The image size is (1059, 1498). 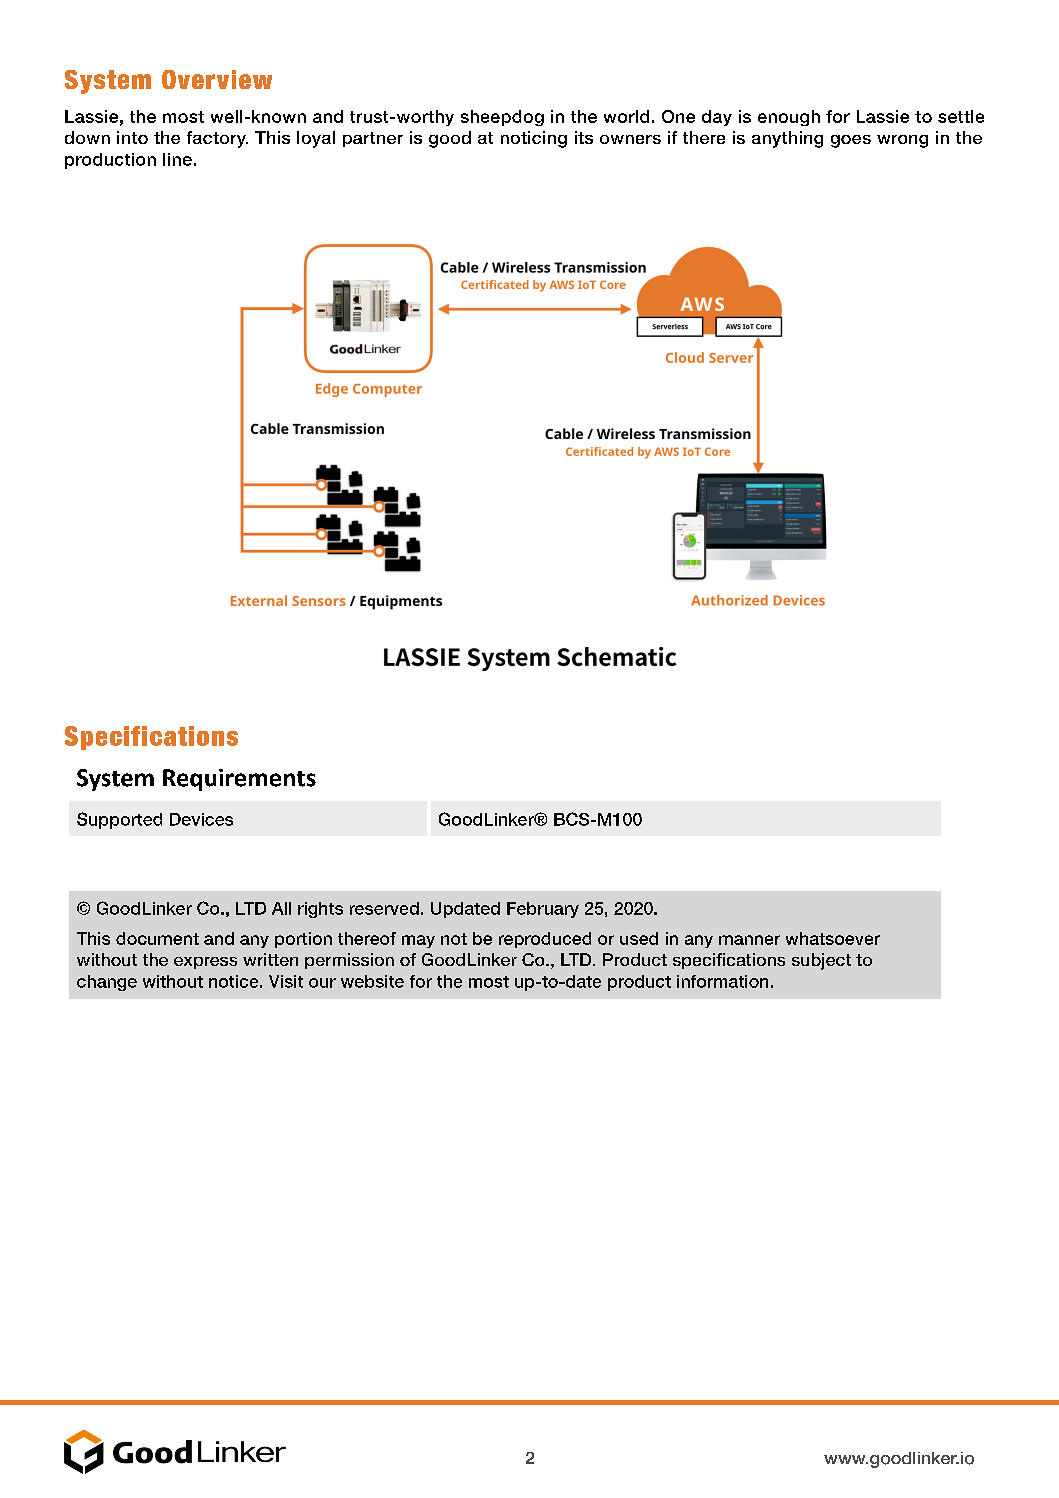 I want to click on wrong, so click(x=902, y=141).
